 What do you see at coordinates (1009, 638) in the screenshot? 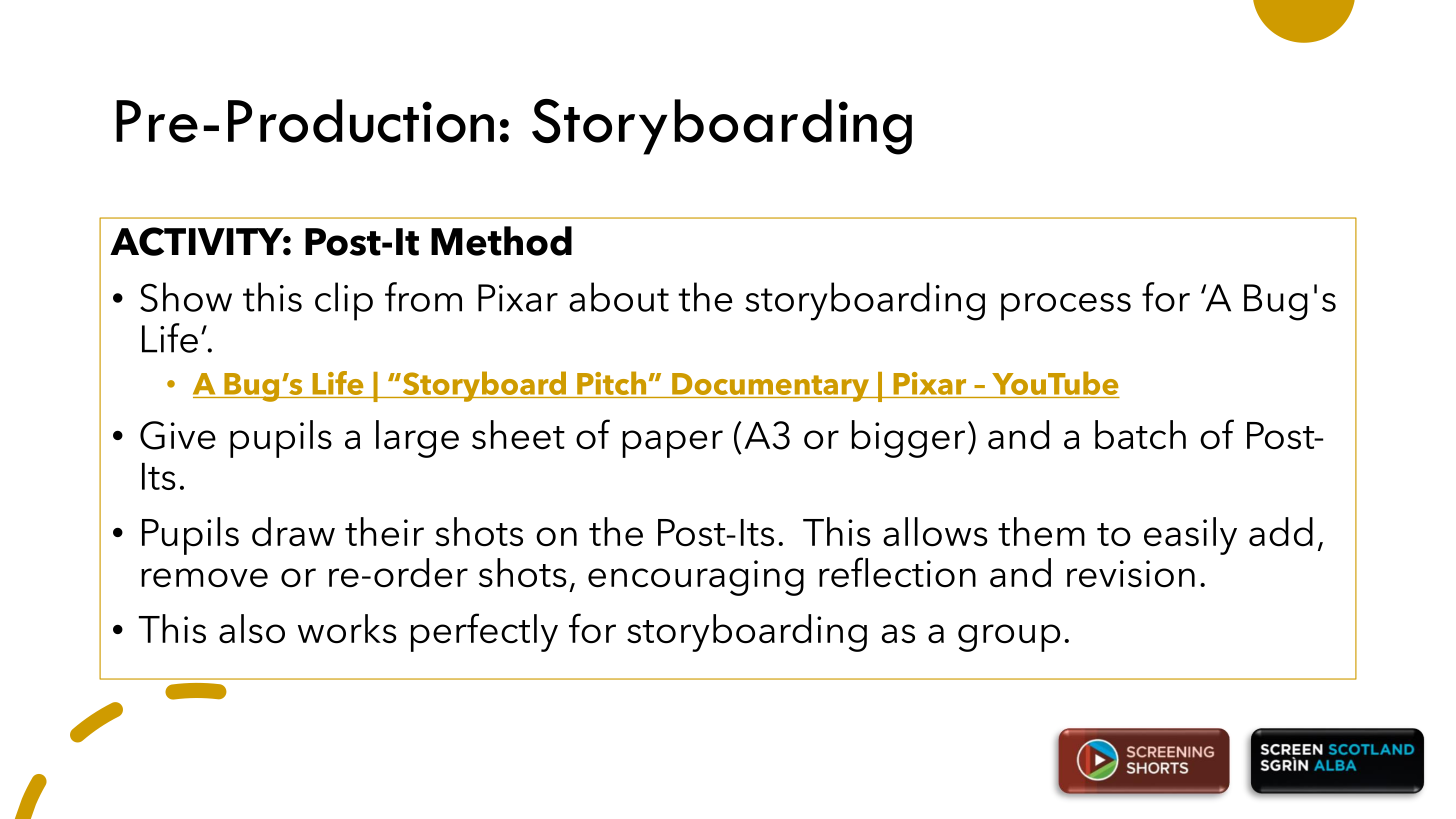
I see `group` at bounding box center [1009, 638].
